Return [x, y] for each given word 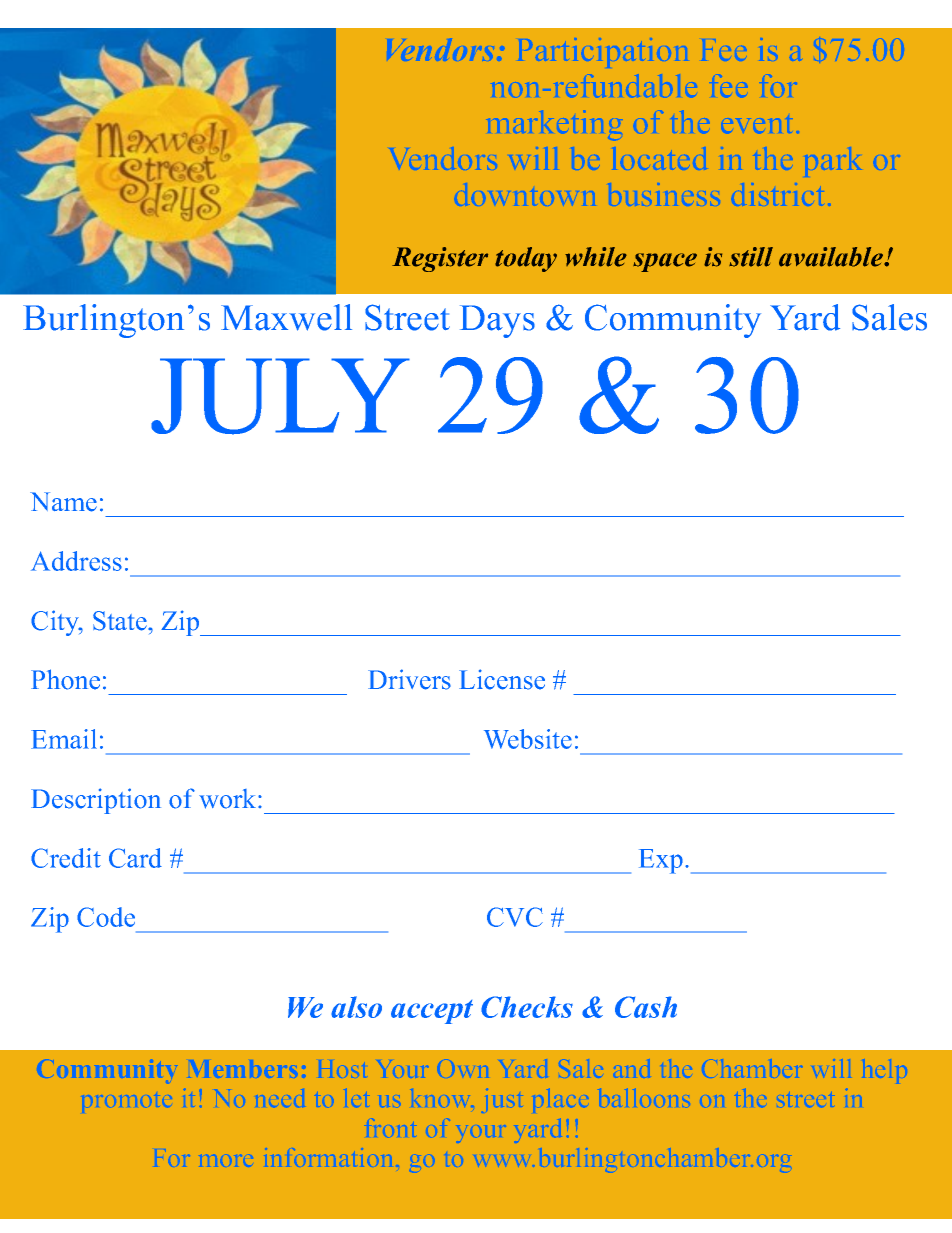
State [121, 621]
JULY [280, 396]
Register [440, 259]
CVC [515, 917]
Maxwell [286, 317]
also [356, 1007]
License [502, 679]
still [751, 257]
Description [96, 801]
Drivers [409, 679]
